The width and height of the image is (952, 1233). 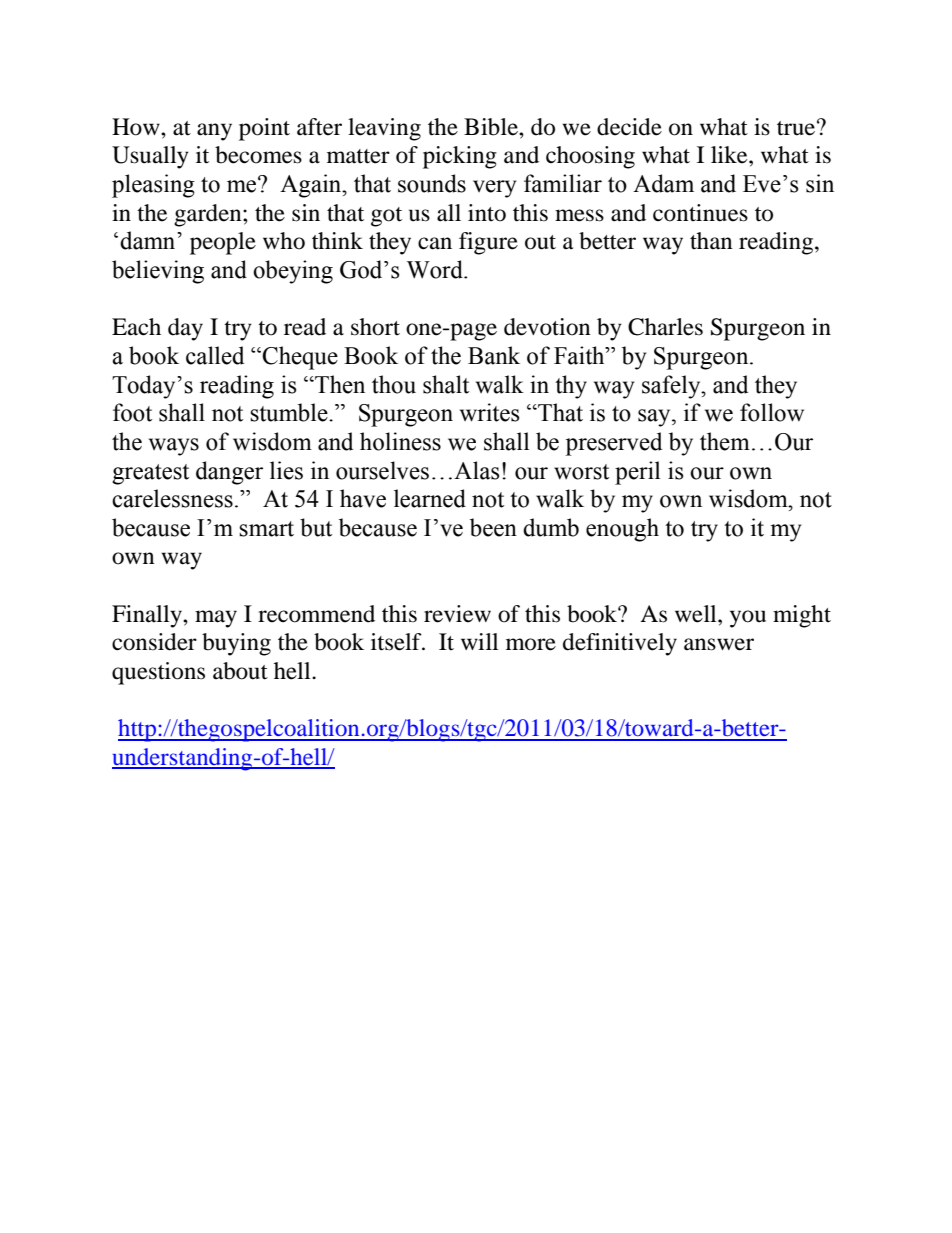 I want to click on will, so click(x=479, y=641).
